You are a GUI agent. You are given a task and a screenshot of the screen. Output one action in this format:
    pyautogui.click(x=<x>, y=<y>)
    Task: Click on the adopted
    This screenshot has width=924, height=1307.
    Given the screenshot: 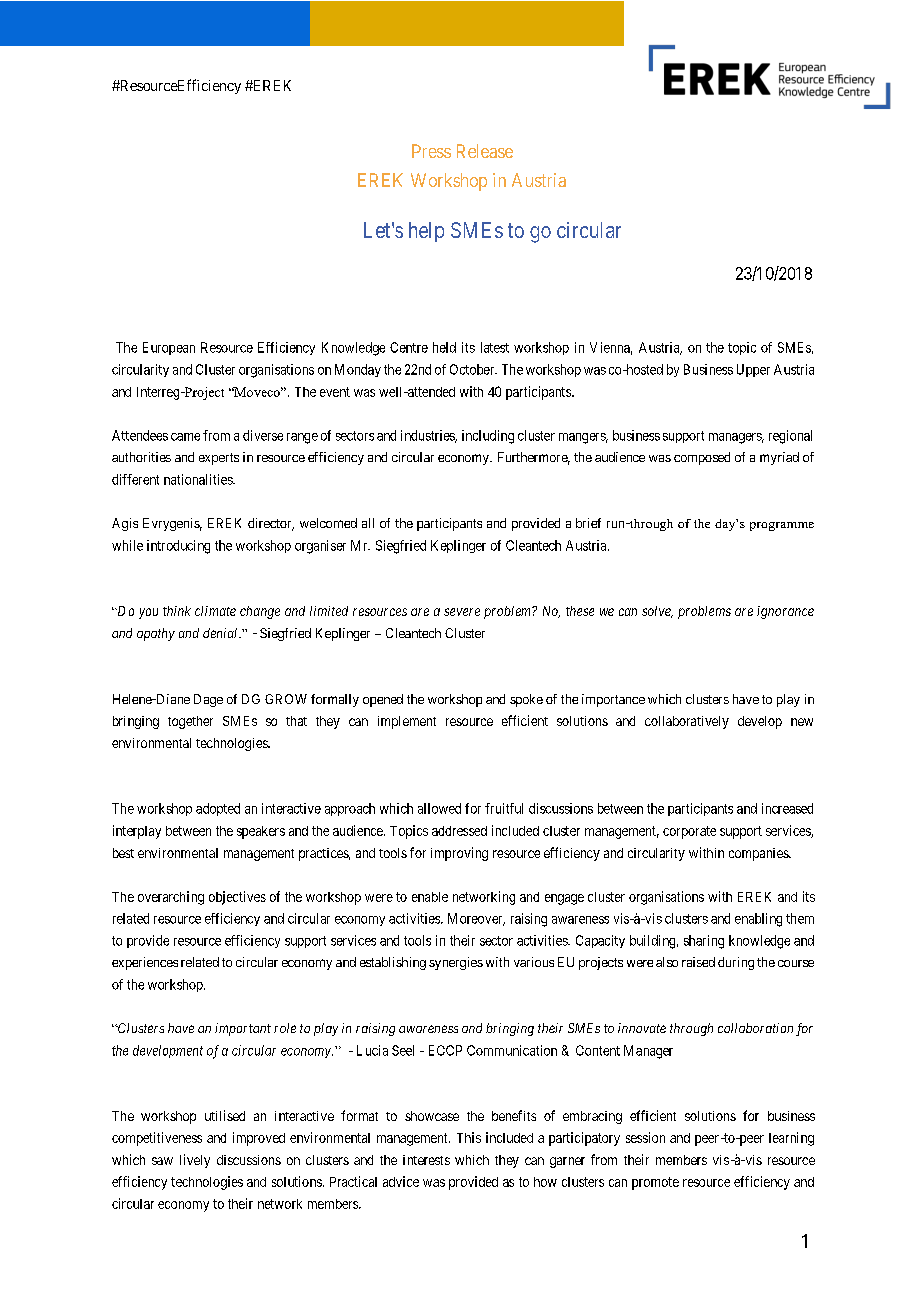 What is the action you would take?
    pyautogui.click(x=218, y=809)
